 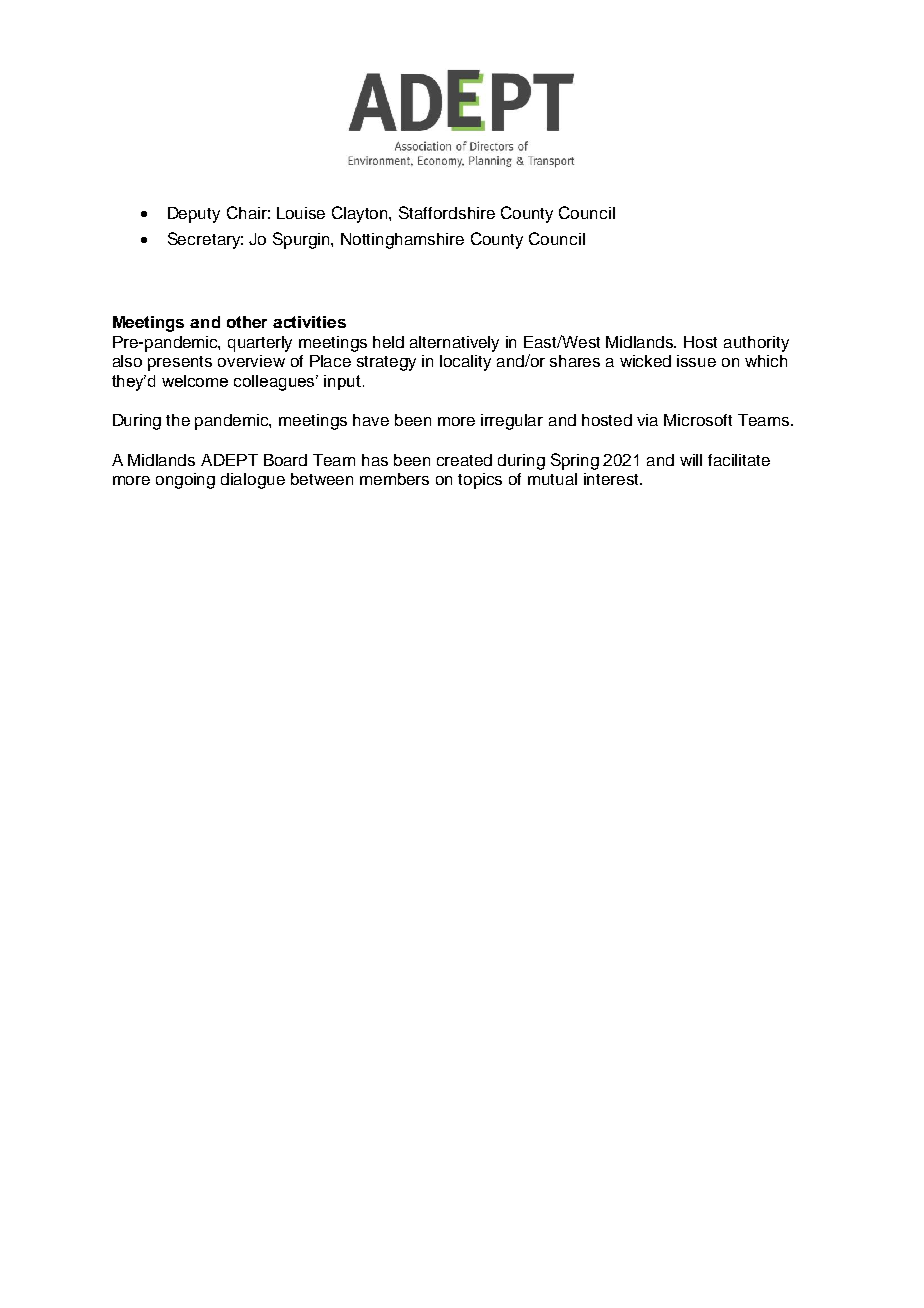 I want to click on ongoing, so click(x=185, y=481).
